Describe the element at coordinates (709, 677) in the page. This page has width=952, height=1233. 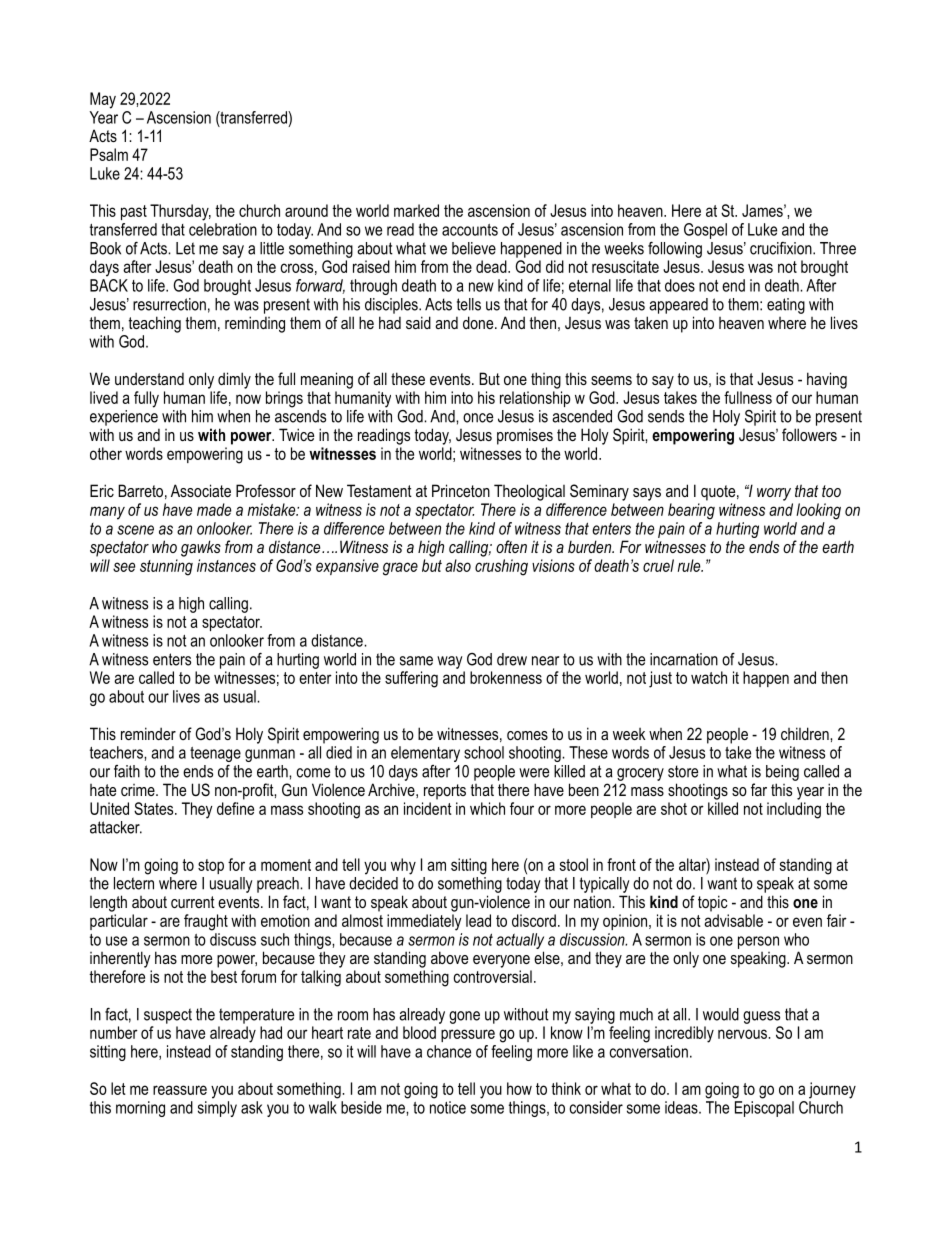
I see `watch` at that location.
